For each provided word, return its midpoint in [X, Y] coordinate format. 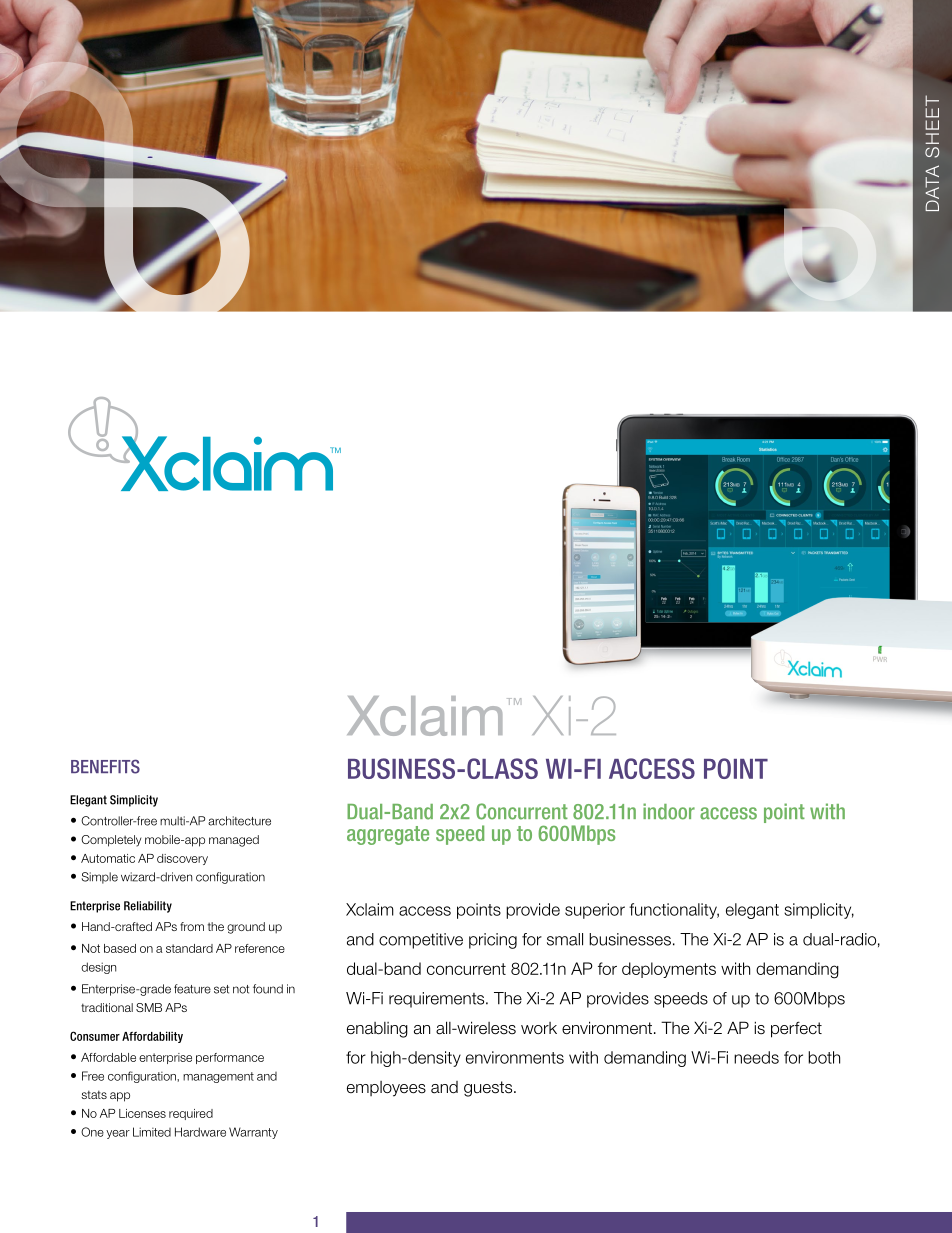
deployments [669, 970]
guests [489, 1089]
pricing [493, 941]
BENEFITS [105, 766]
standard [189, 948]
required [191, 1114]
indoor [669, 811]
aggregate [388, 835]
